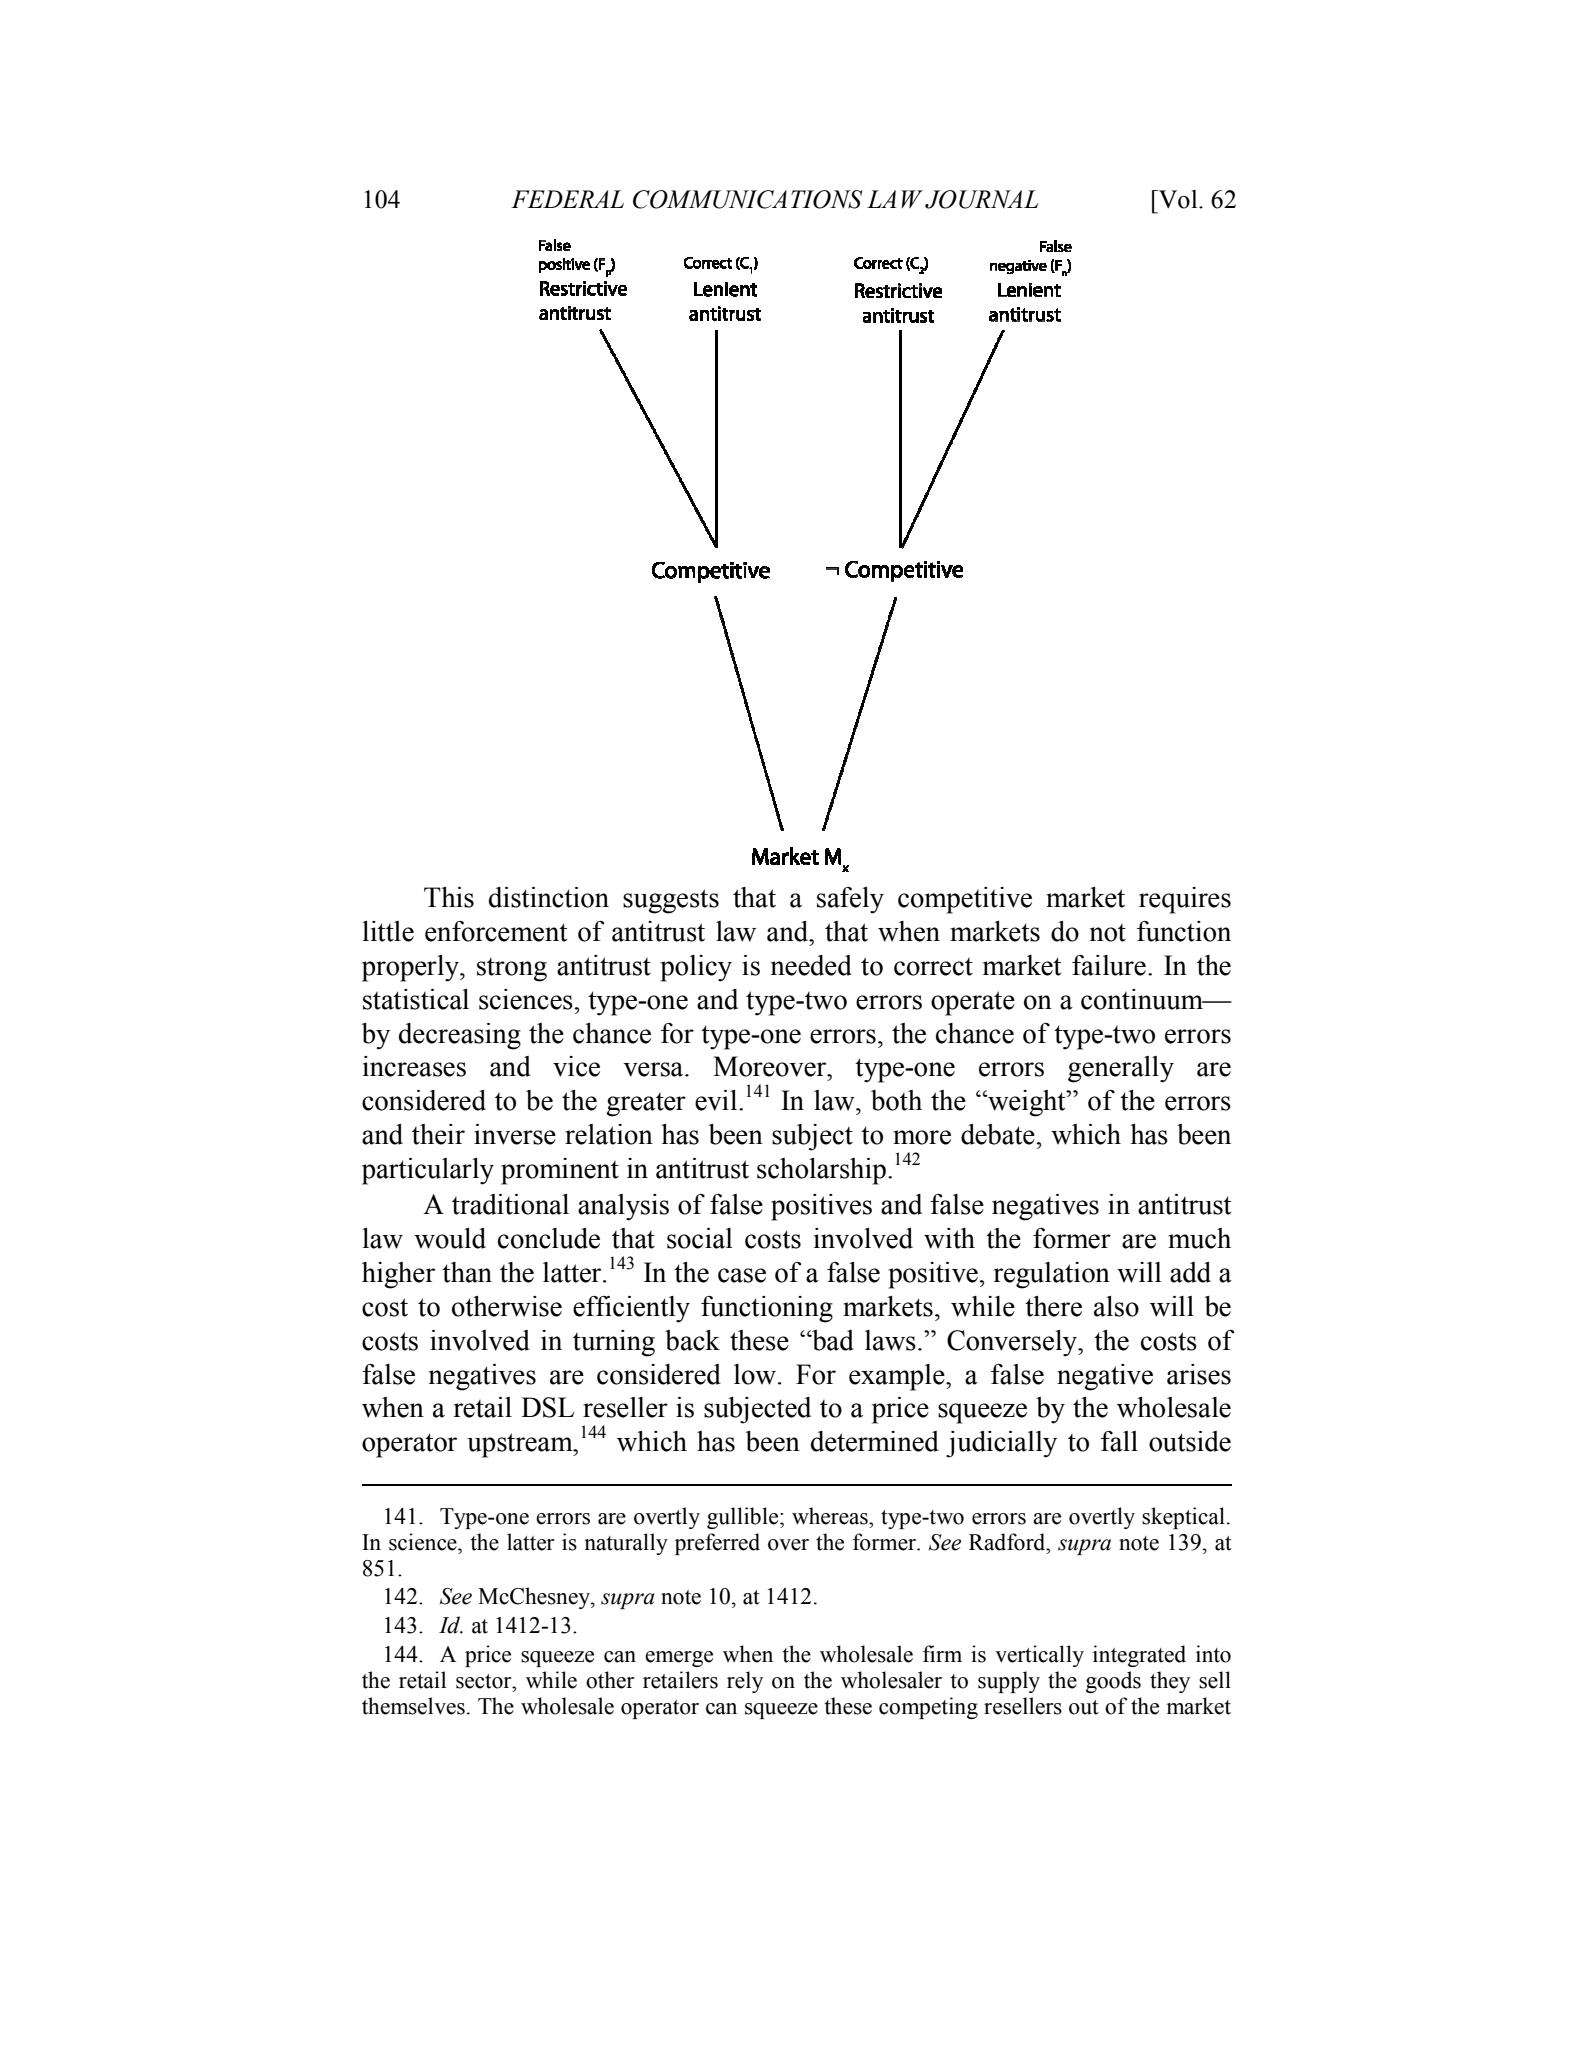 The image size is (1593, 2062). What do you see at coordinates (850, 900) in the document?
I see `safely` at bounding box center [850, 900].
